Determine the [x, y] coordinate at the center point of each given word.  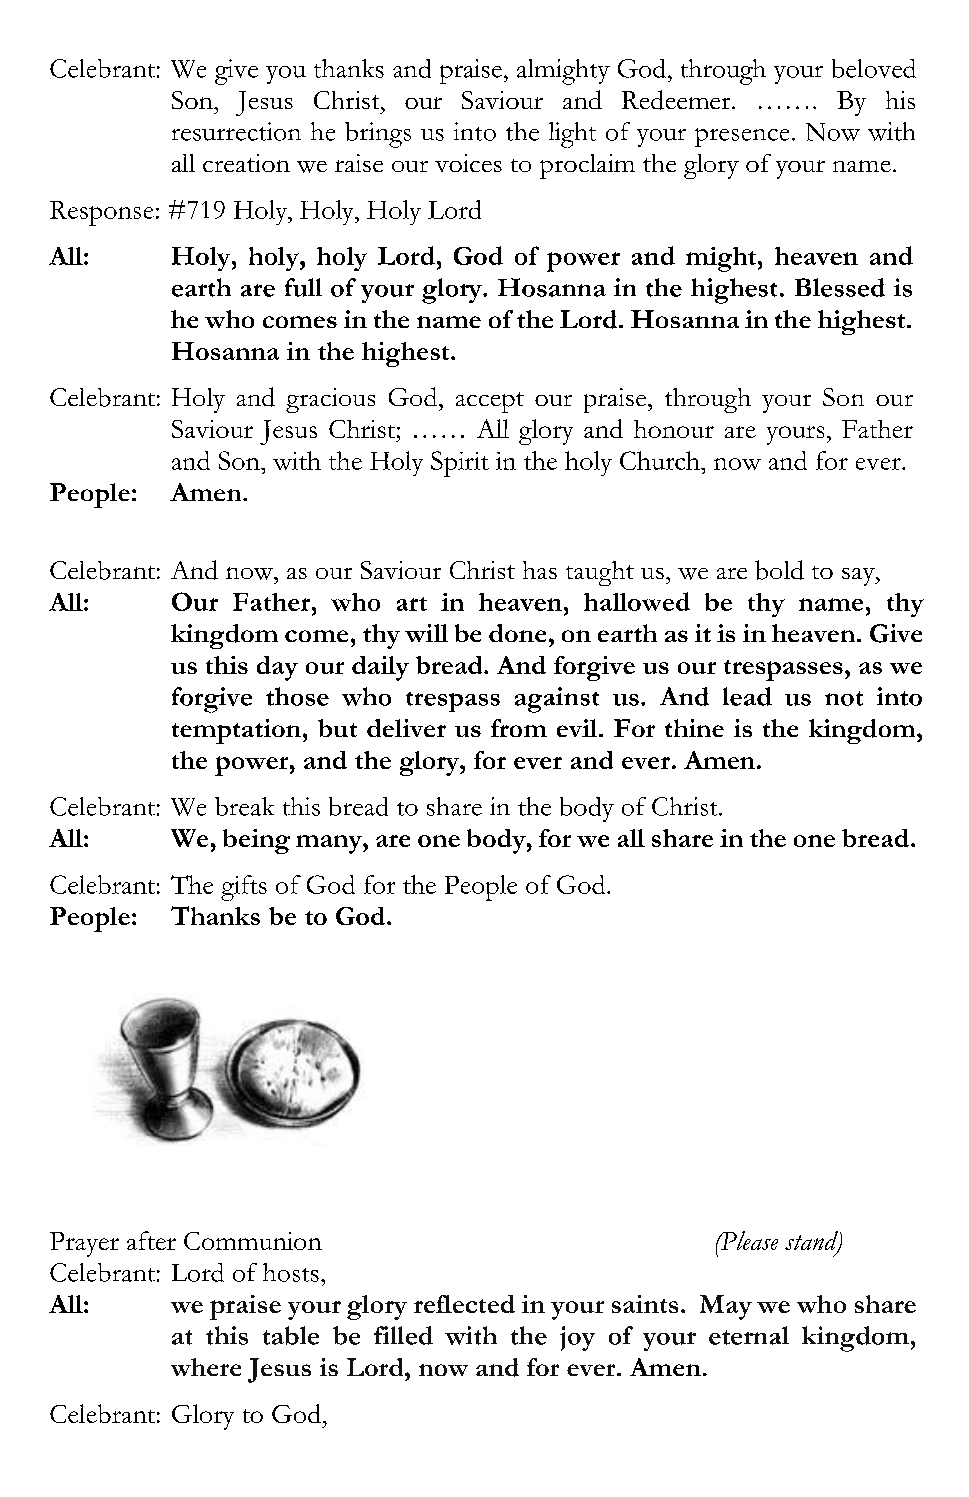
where [206, 1367]
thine [694, 728]
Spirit [460, 464]
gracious [330, 400]
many [330, 844]
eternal [749, 1335]
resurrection [236, 131]
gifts [244, 888]
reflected [464, 1304]
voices [468, 163]
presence [742, 137]
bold [779, 570]
